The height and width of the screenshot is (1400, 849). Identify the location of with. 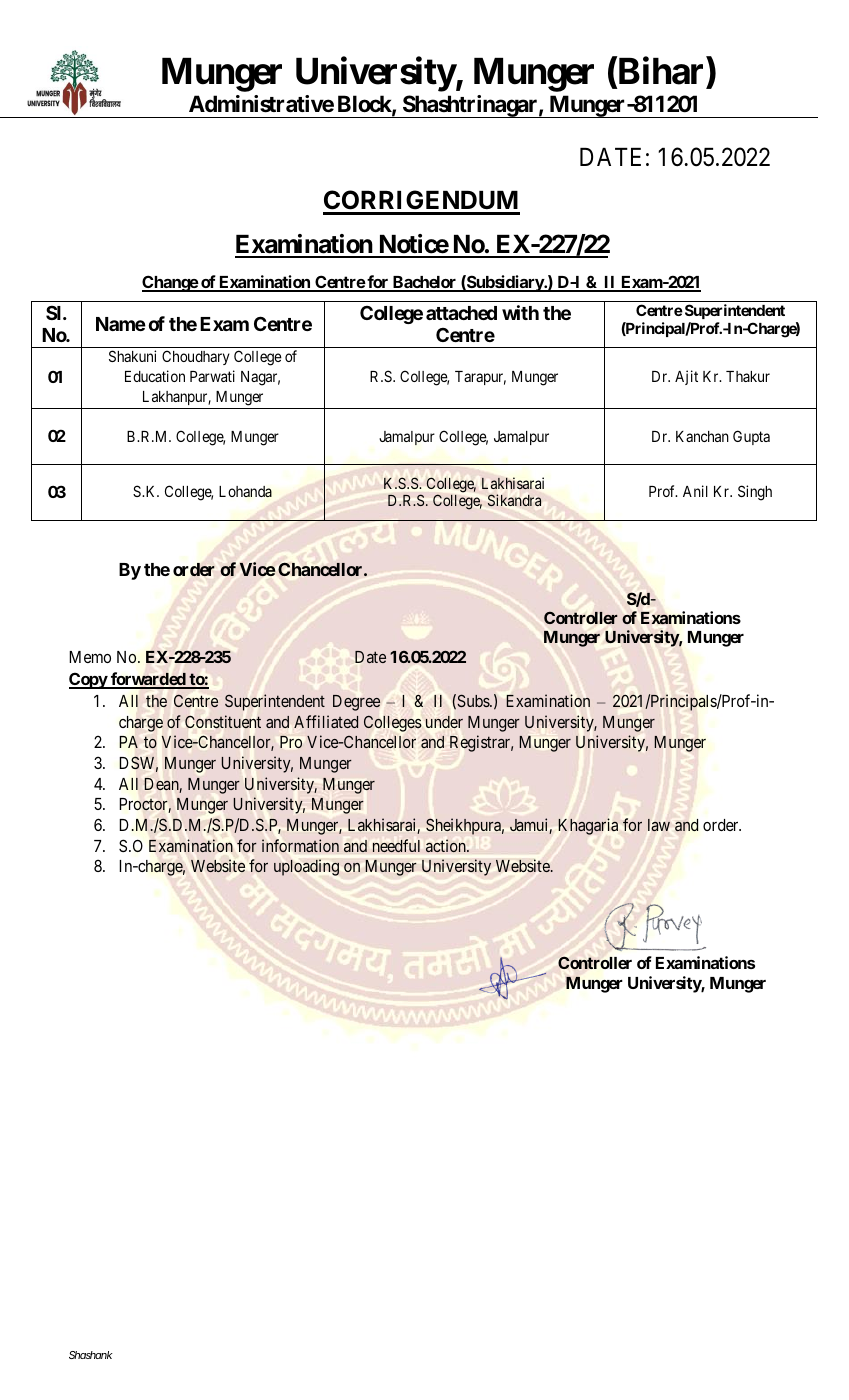
(520, 312).
